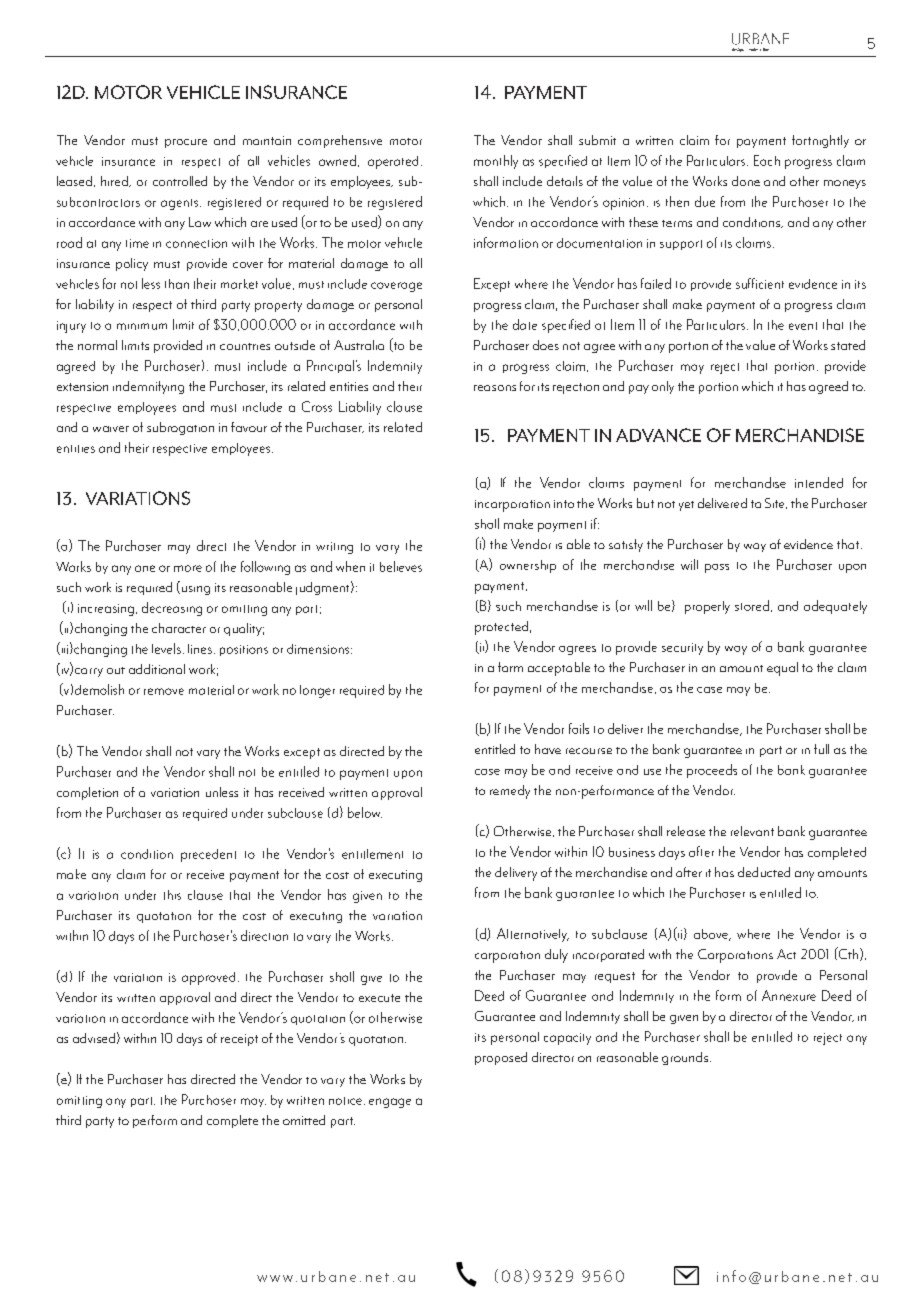 Image resolution: width=924 pixels, height=1308 pixels. Describe the element at coordinates (179, 628) in the screenshot. I see `character` at that location.
